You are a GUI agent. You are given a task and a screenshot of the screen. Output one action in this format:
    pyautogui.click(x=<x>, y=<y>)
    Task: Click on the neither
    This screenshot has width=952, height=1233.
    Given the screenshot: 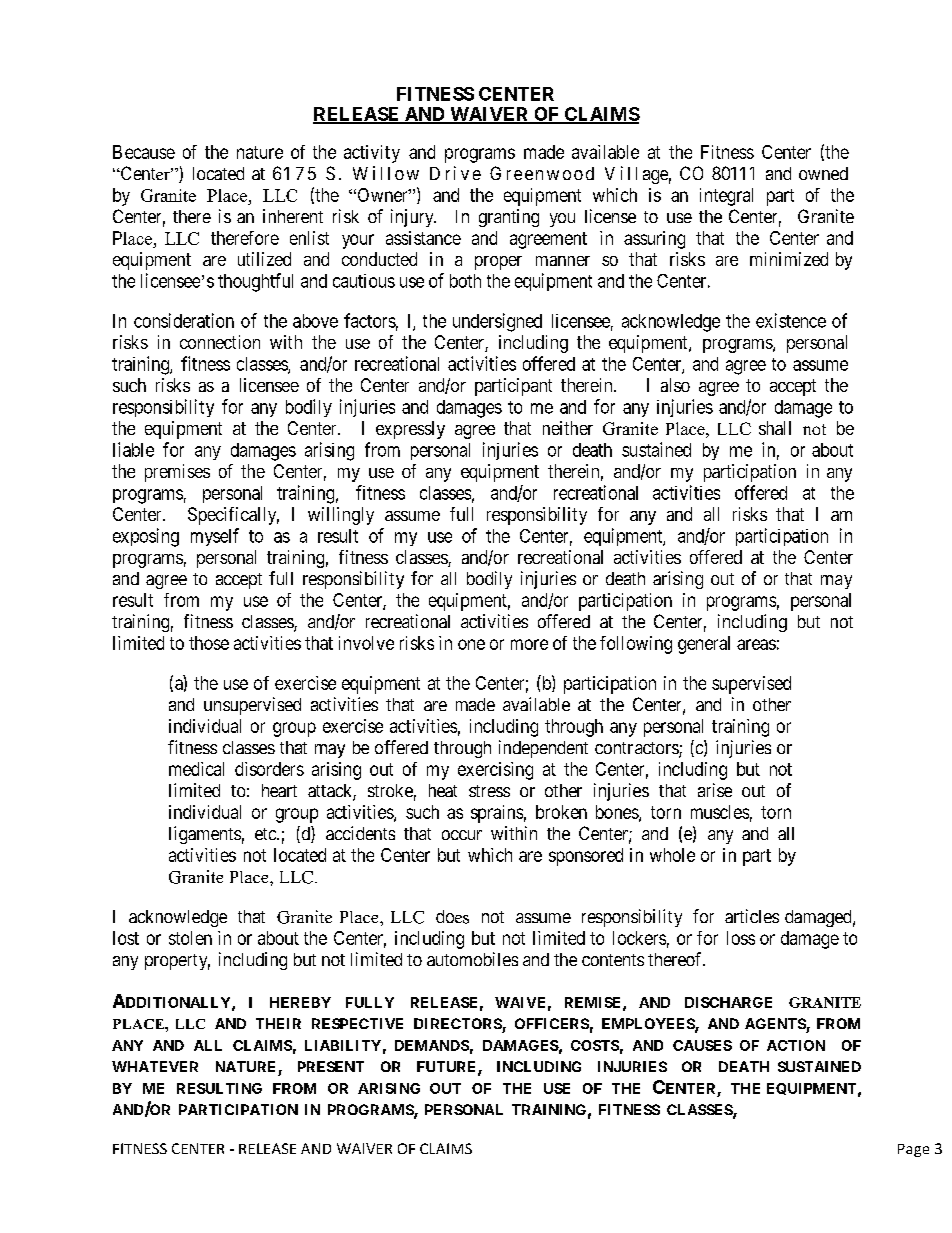 What is the action you would take?
    pyautogui.click(x=568, y=428)
